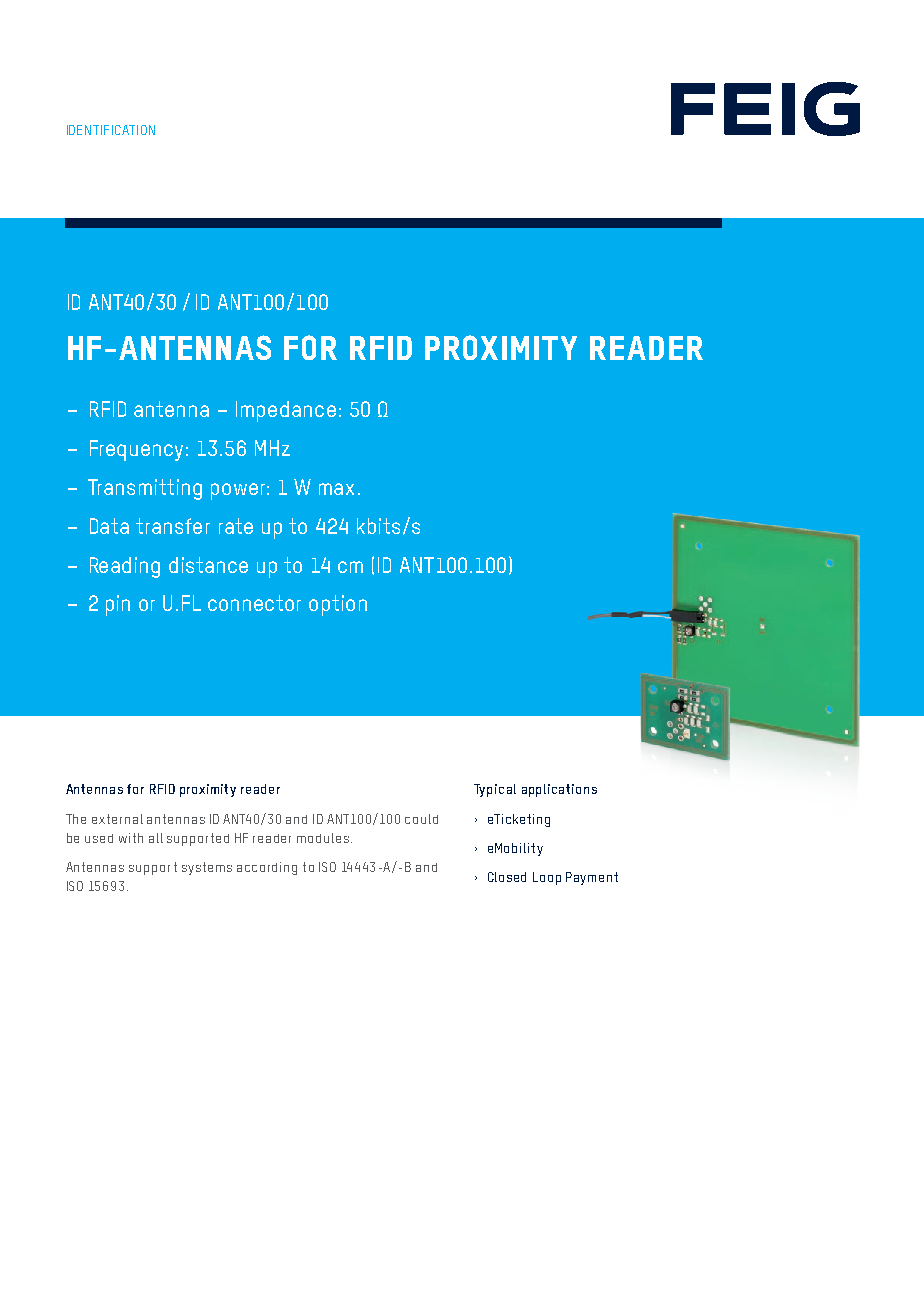 The width and height of the document is (924, 1308). Describe the element at coordinates (286, 411) in the document. I see `Impedance` at that location.
